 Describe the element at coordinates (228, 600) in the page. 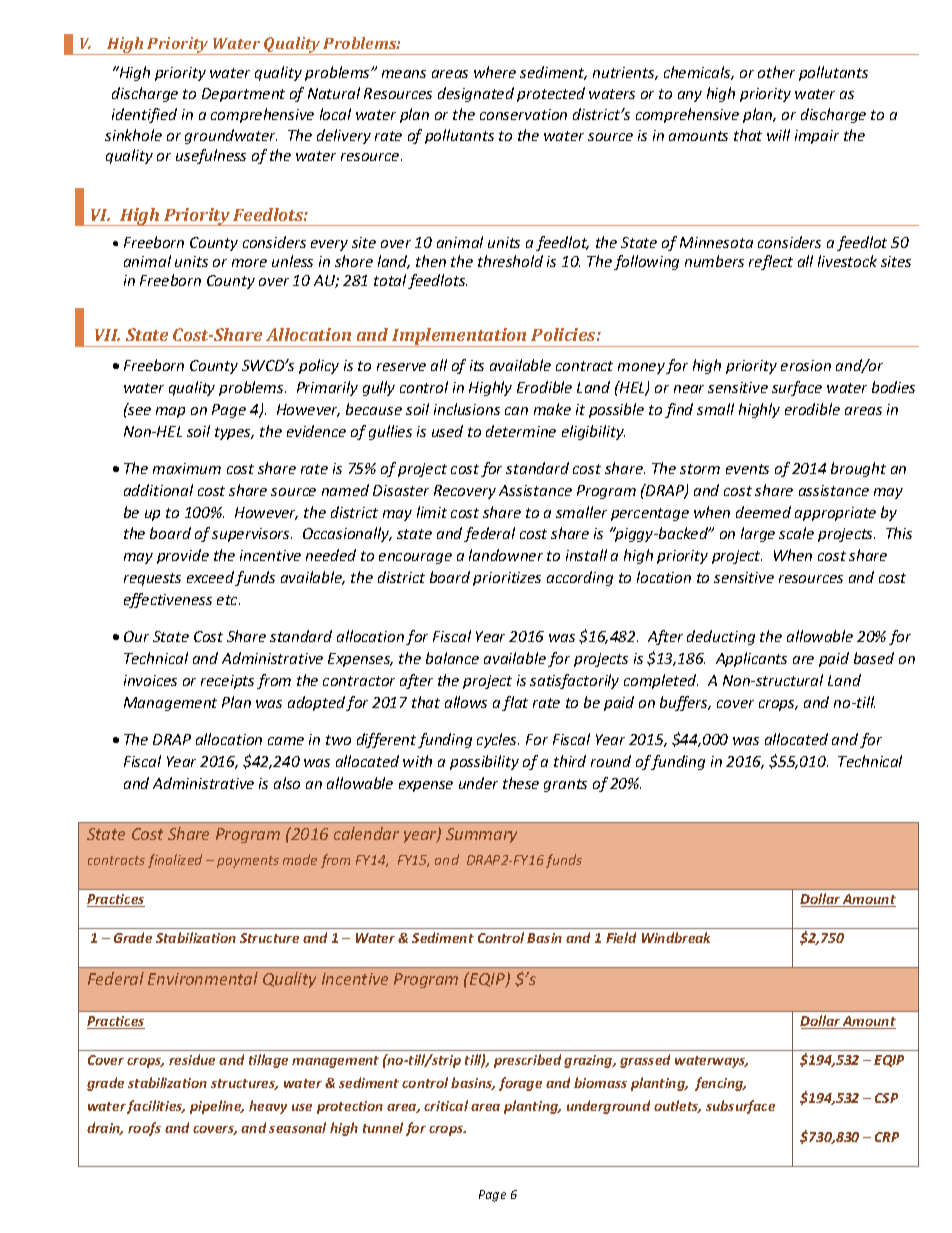

I see `etc` at that location.
